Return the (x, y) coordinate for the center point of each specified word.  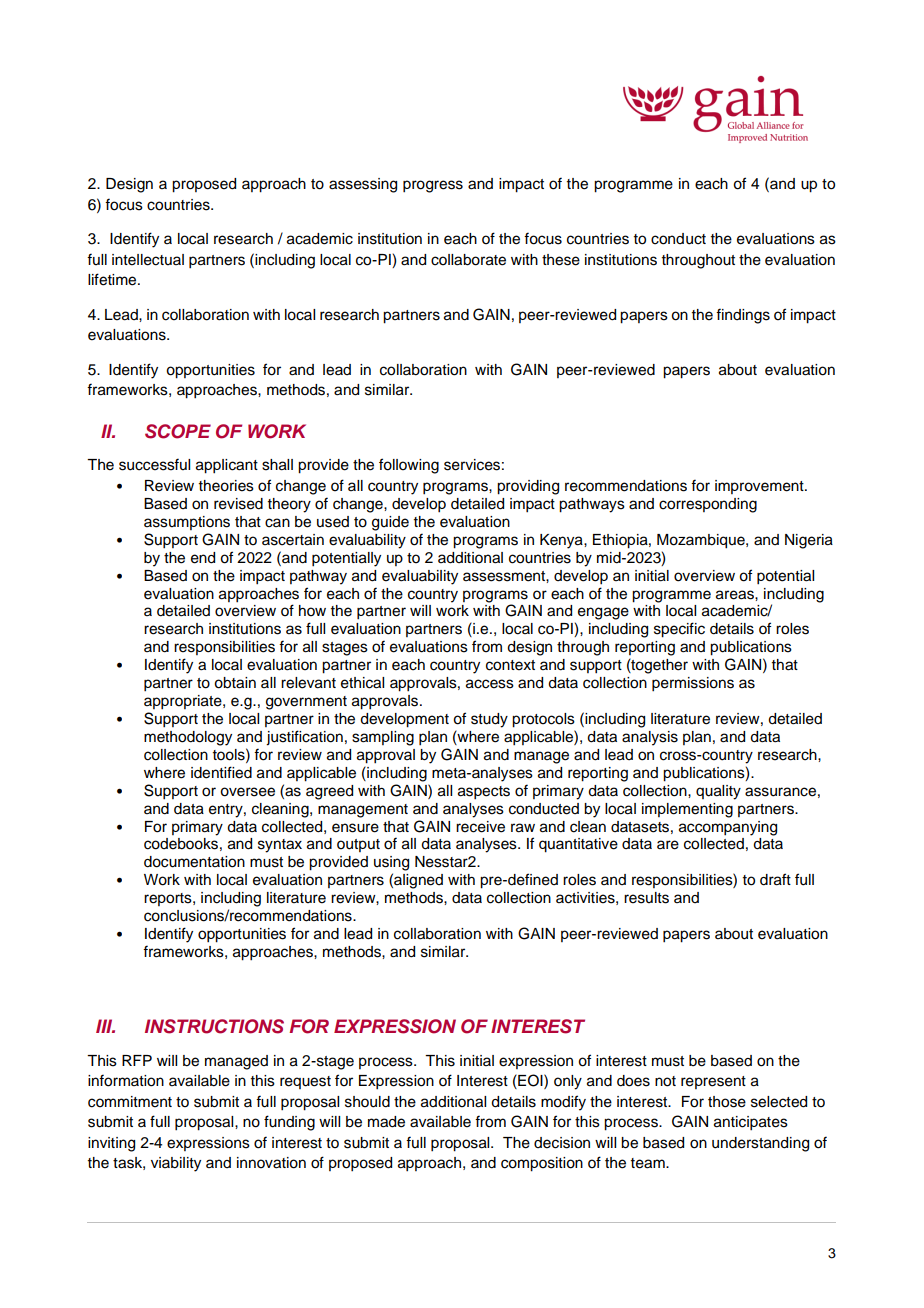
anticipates (751, 1123)
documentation (194, 862)
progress (433, 186)
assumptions (187, 523)
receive (480, 827)
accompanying (728, 828)
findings (743, 316)
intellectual (148, 260)
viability (176, 1164)
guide (390, 523)
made (386, 1122)
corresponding (708, 505)
